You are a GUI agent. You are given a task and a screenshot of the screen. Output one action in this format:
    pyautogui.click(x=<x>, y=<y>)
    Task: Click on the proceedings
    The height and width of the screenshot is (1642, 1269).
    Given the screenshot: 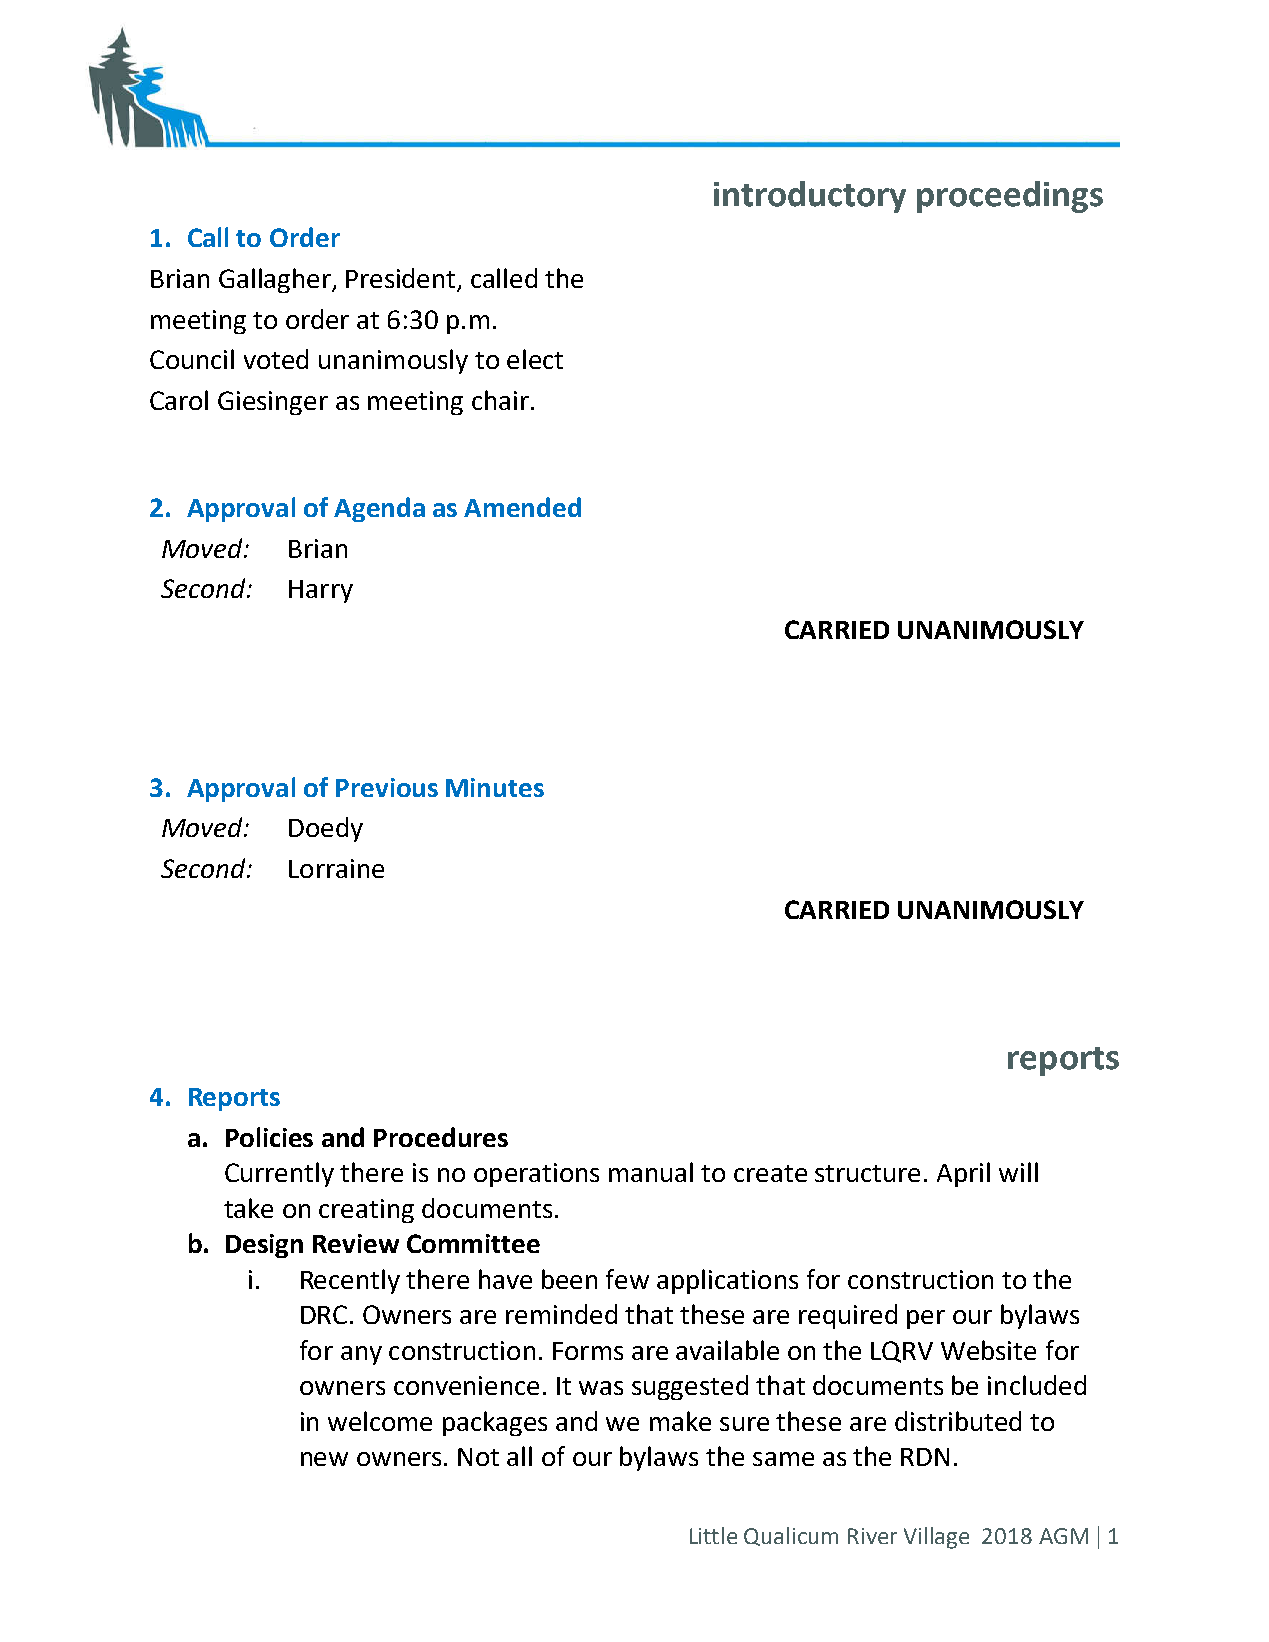 What is the action you would take?
    pyautogui.click(x=1010, y=197)
